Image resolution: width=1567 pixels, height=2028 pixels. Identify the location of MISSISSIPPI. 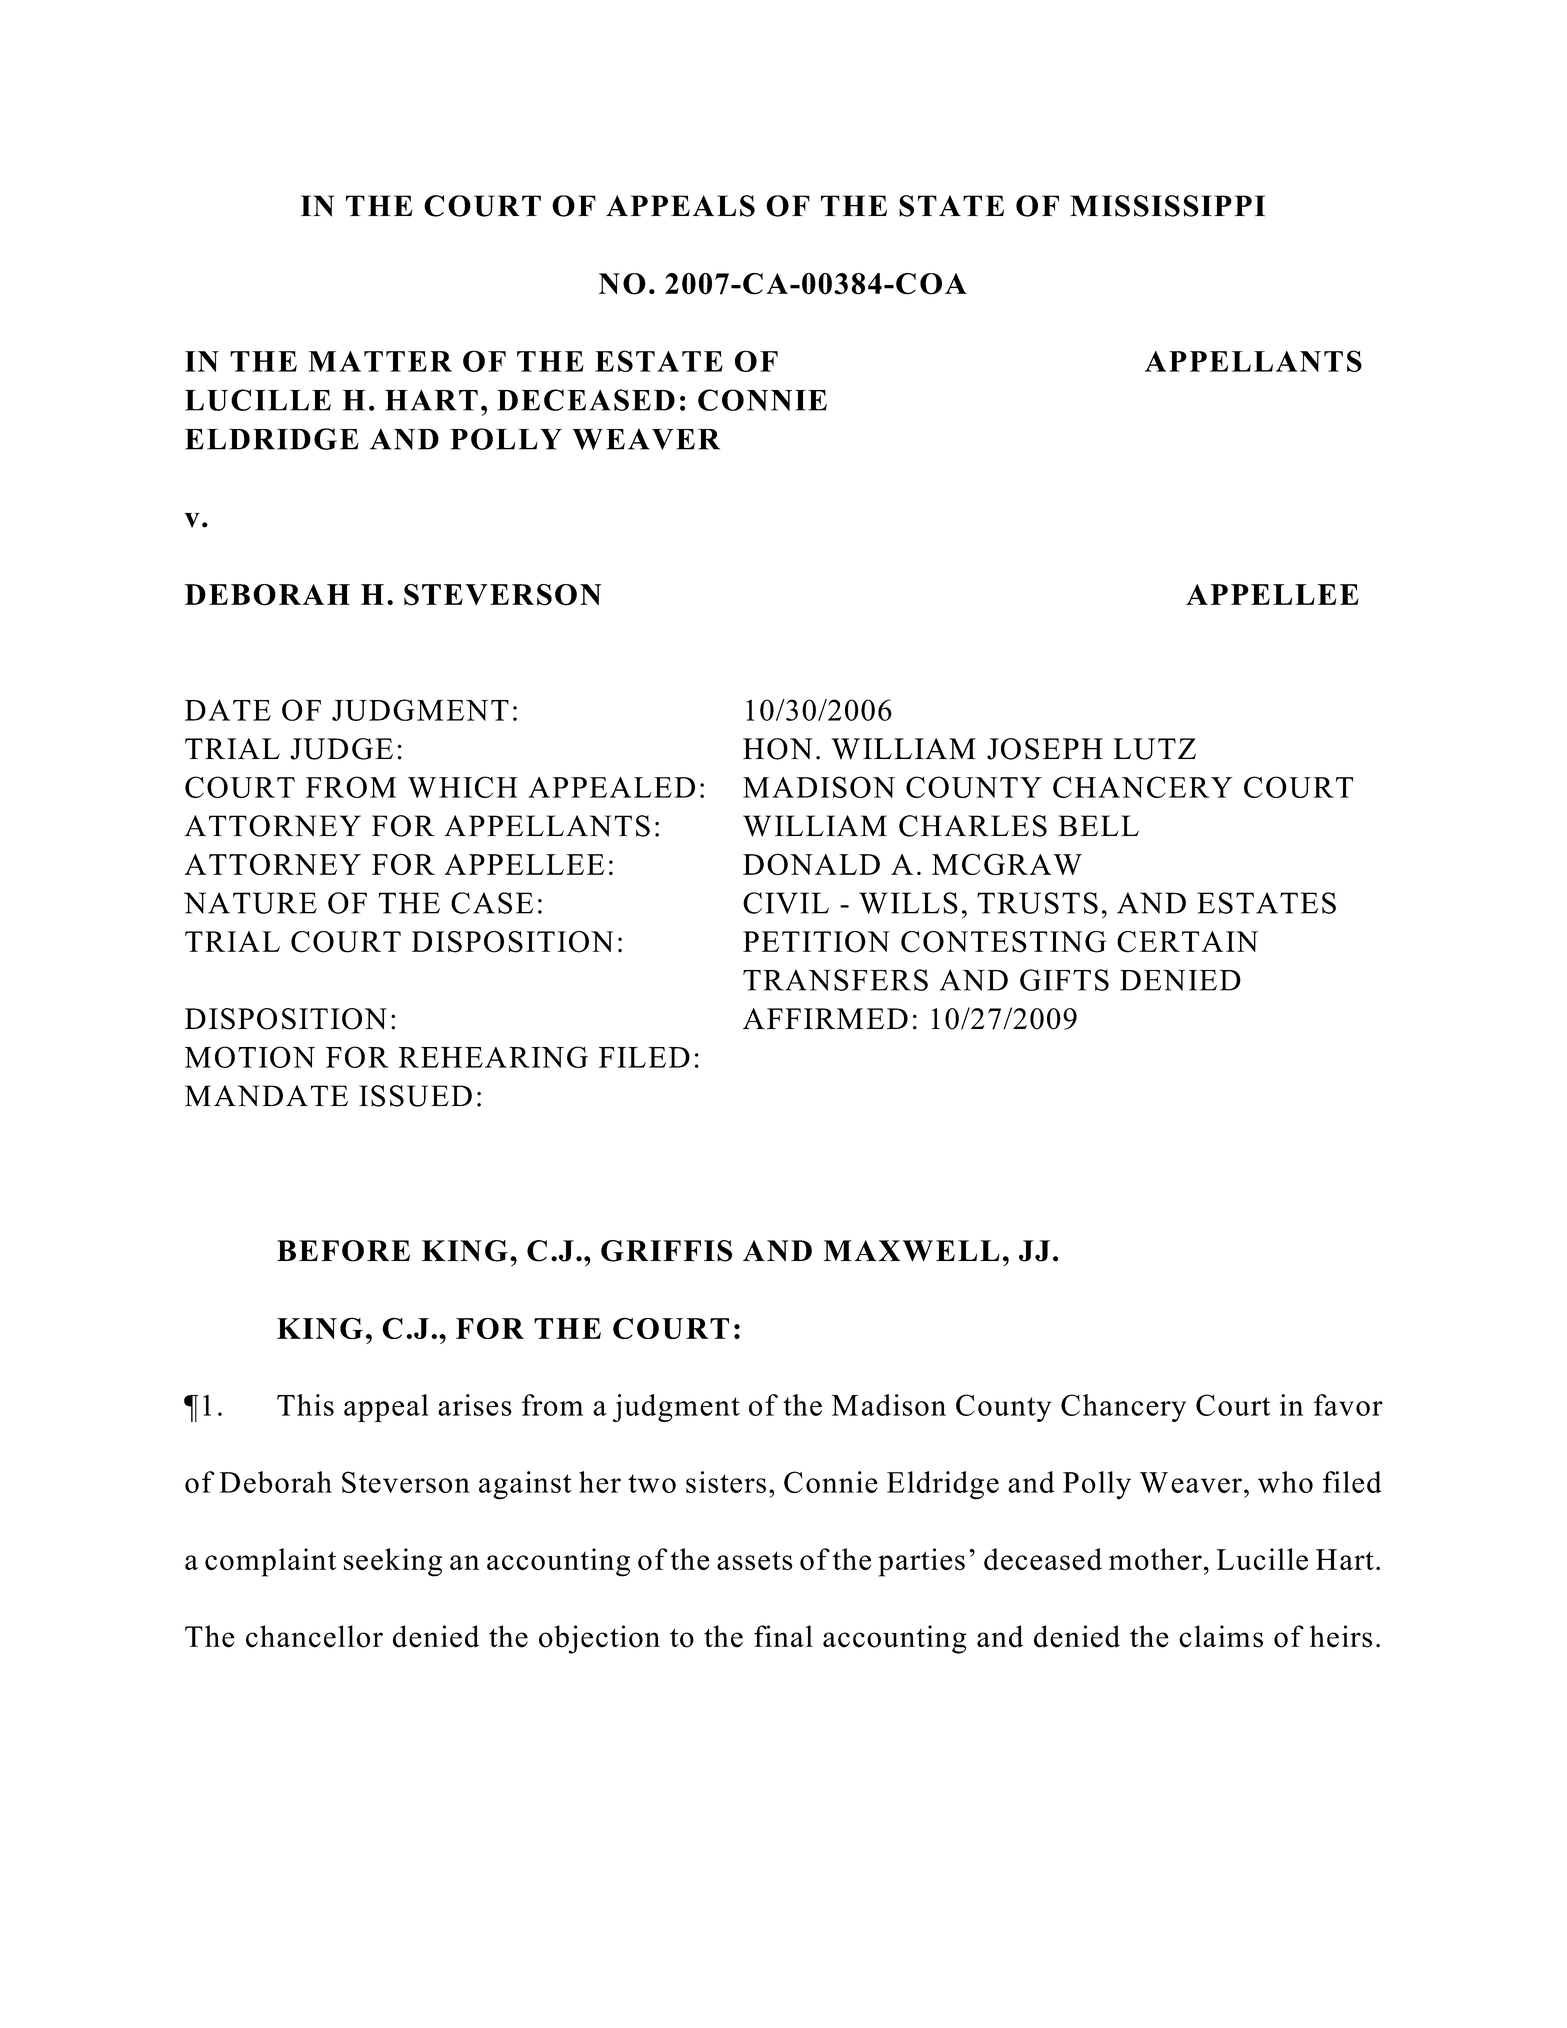
(1167, 206).
